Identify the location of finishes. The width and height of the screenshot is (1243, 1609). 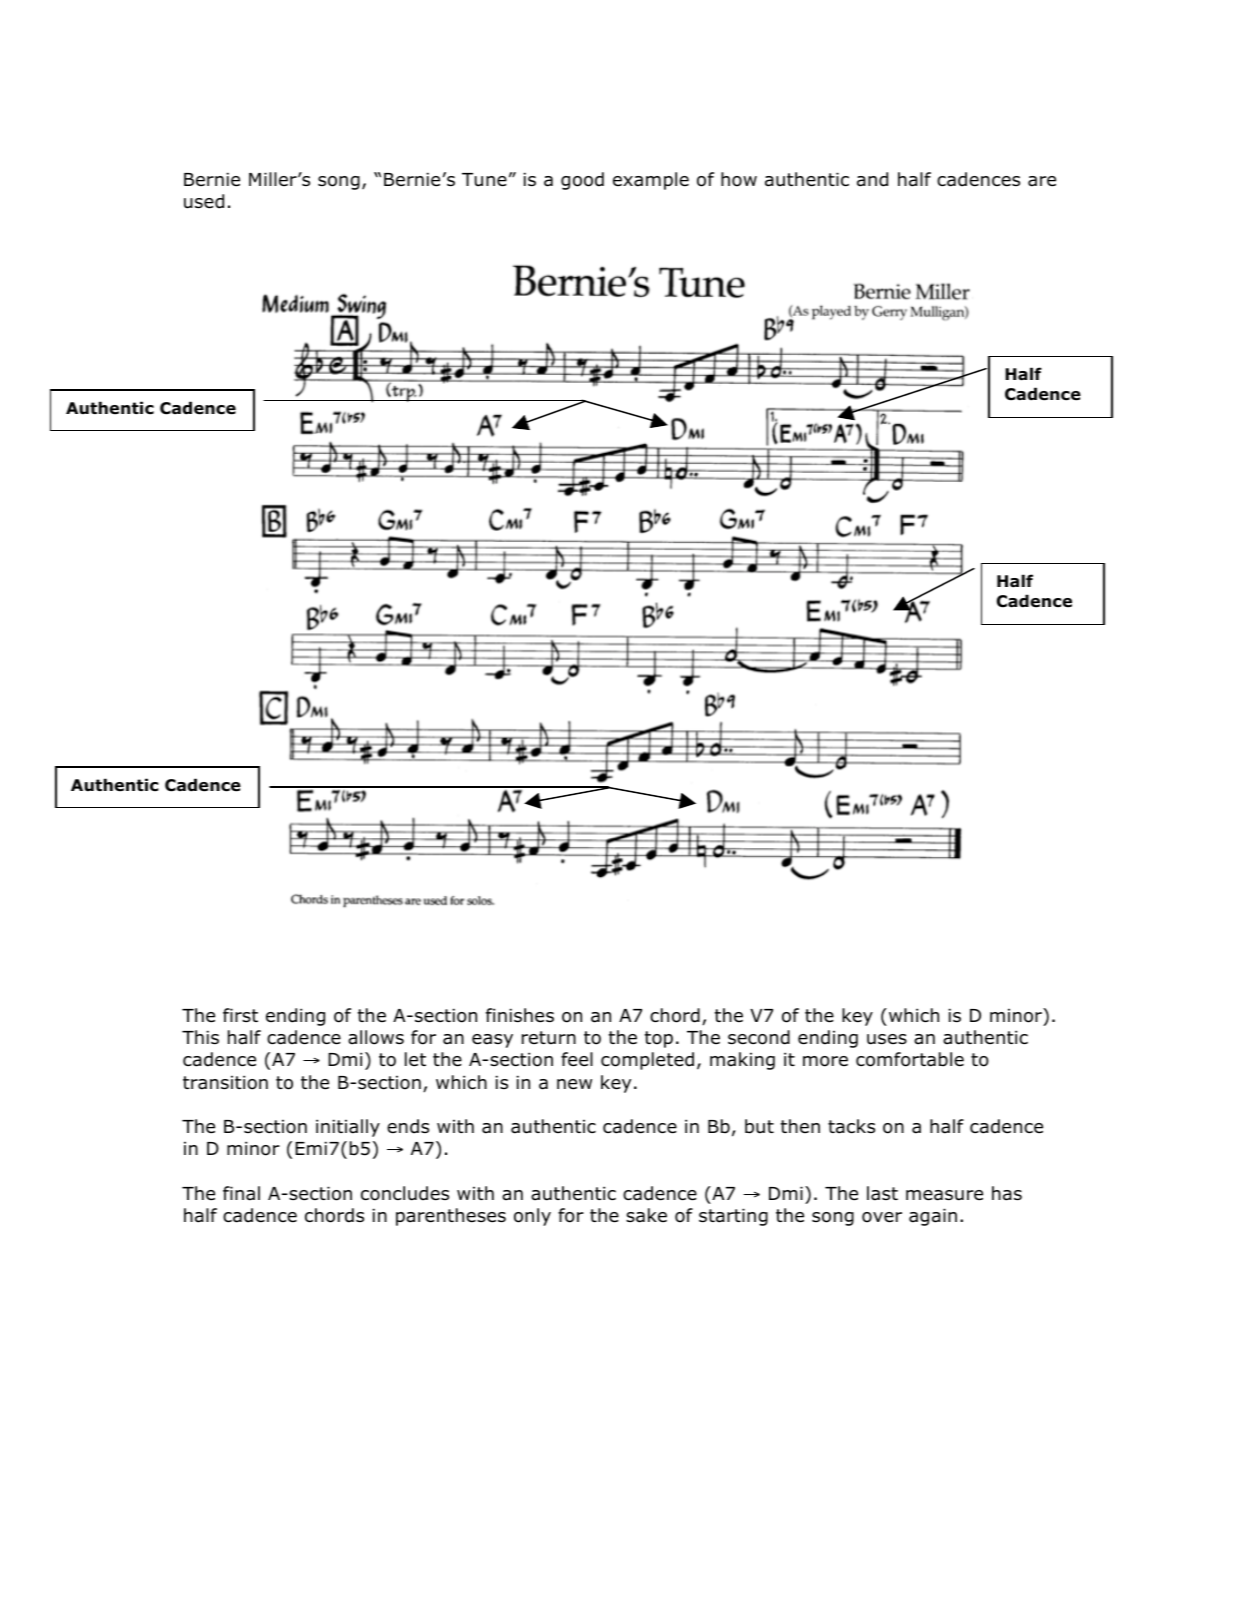
(520, 1015).
